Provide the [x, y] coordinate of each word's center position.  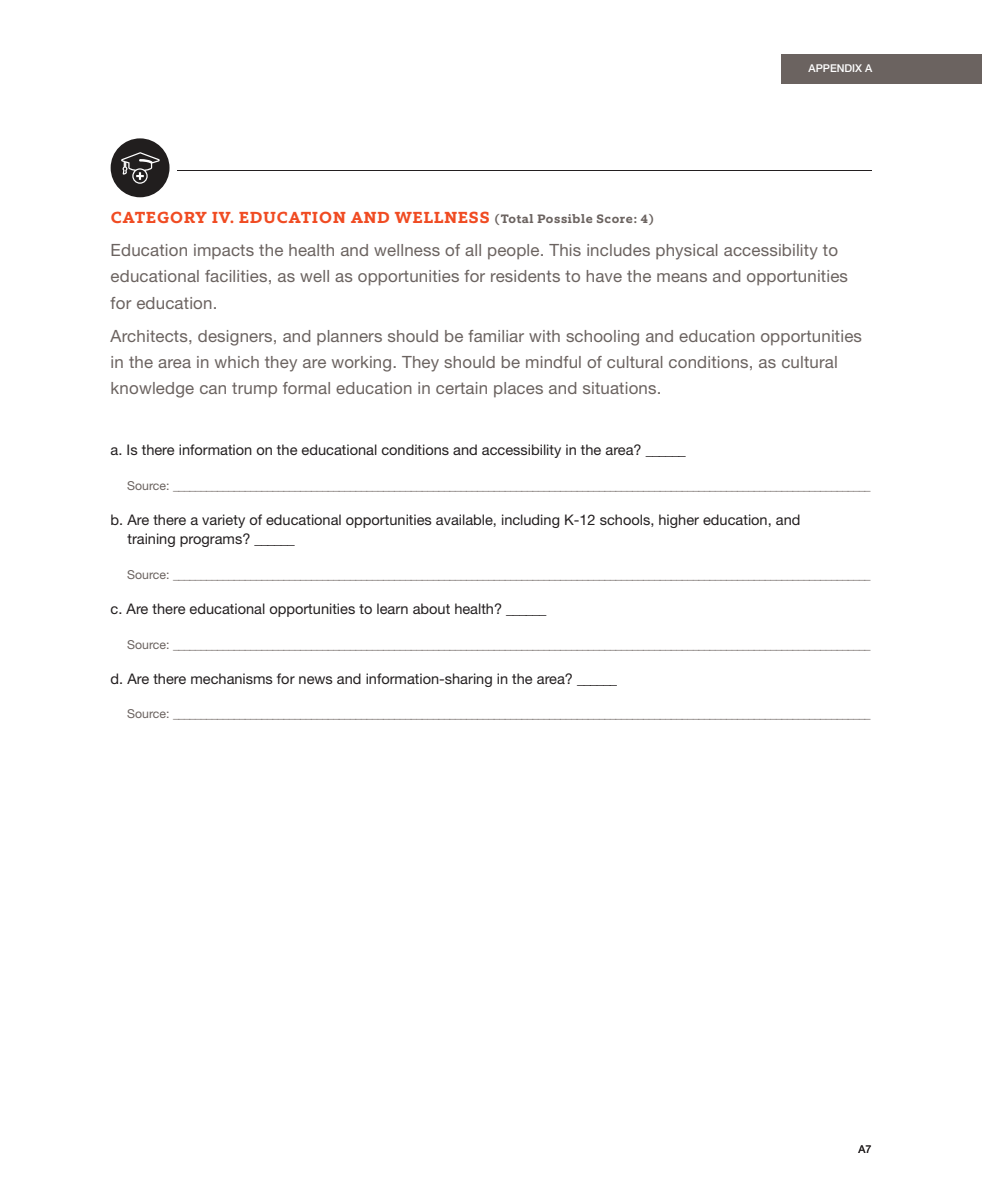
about [431, 608]
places [518, 389]
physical [687, 252]
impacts [224, 252]
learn [392, 608]
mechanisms [232, 678]
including [531, 521]
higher [679, 521]
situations [621, 388]
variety [223, 521]
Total [517, 218]
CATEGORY [159, 217]
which [237, 362]
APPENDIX [835, 68]
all [473, 250]
